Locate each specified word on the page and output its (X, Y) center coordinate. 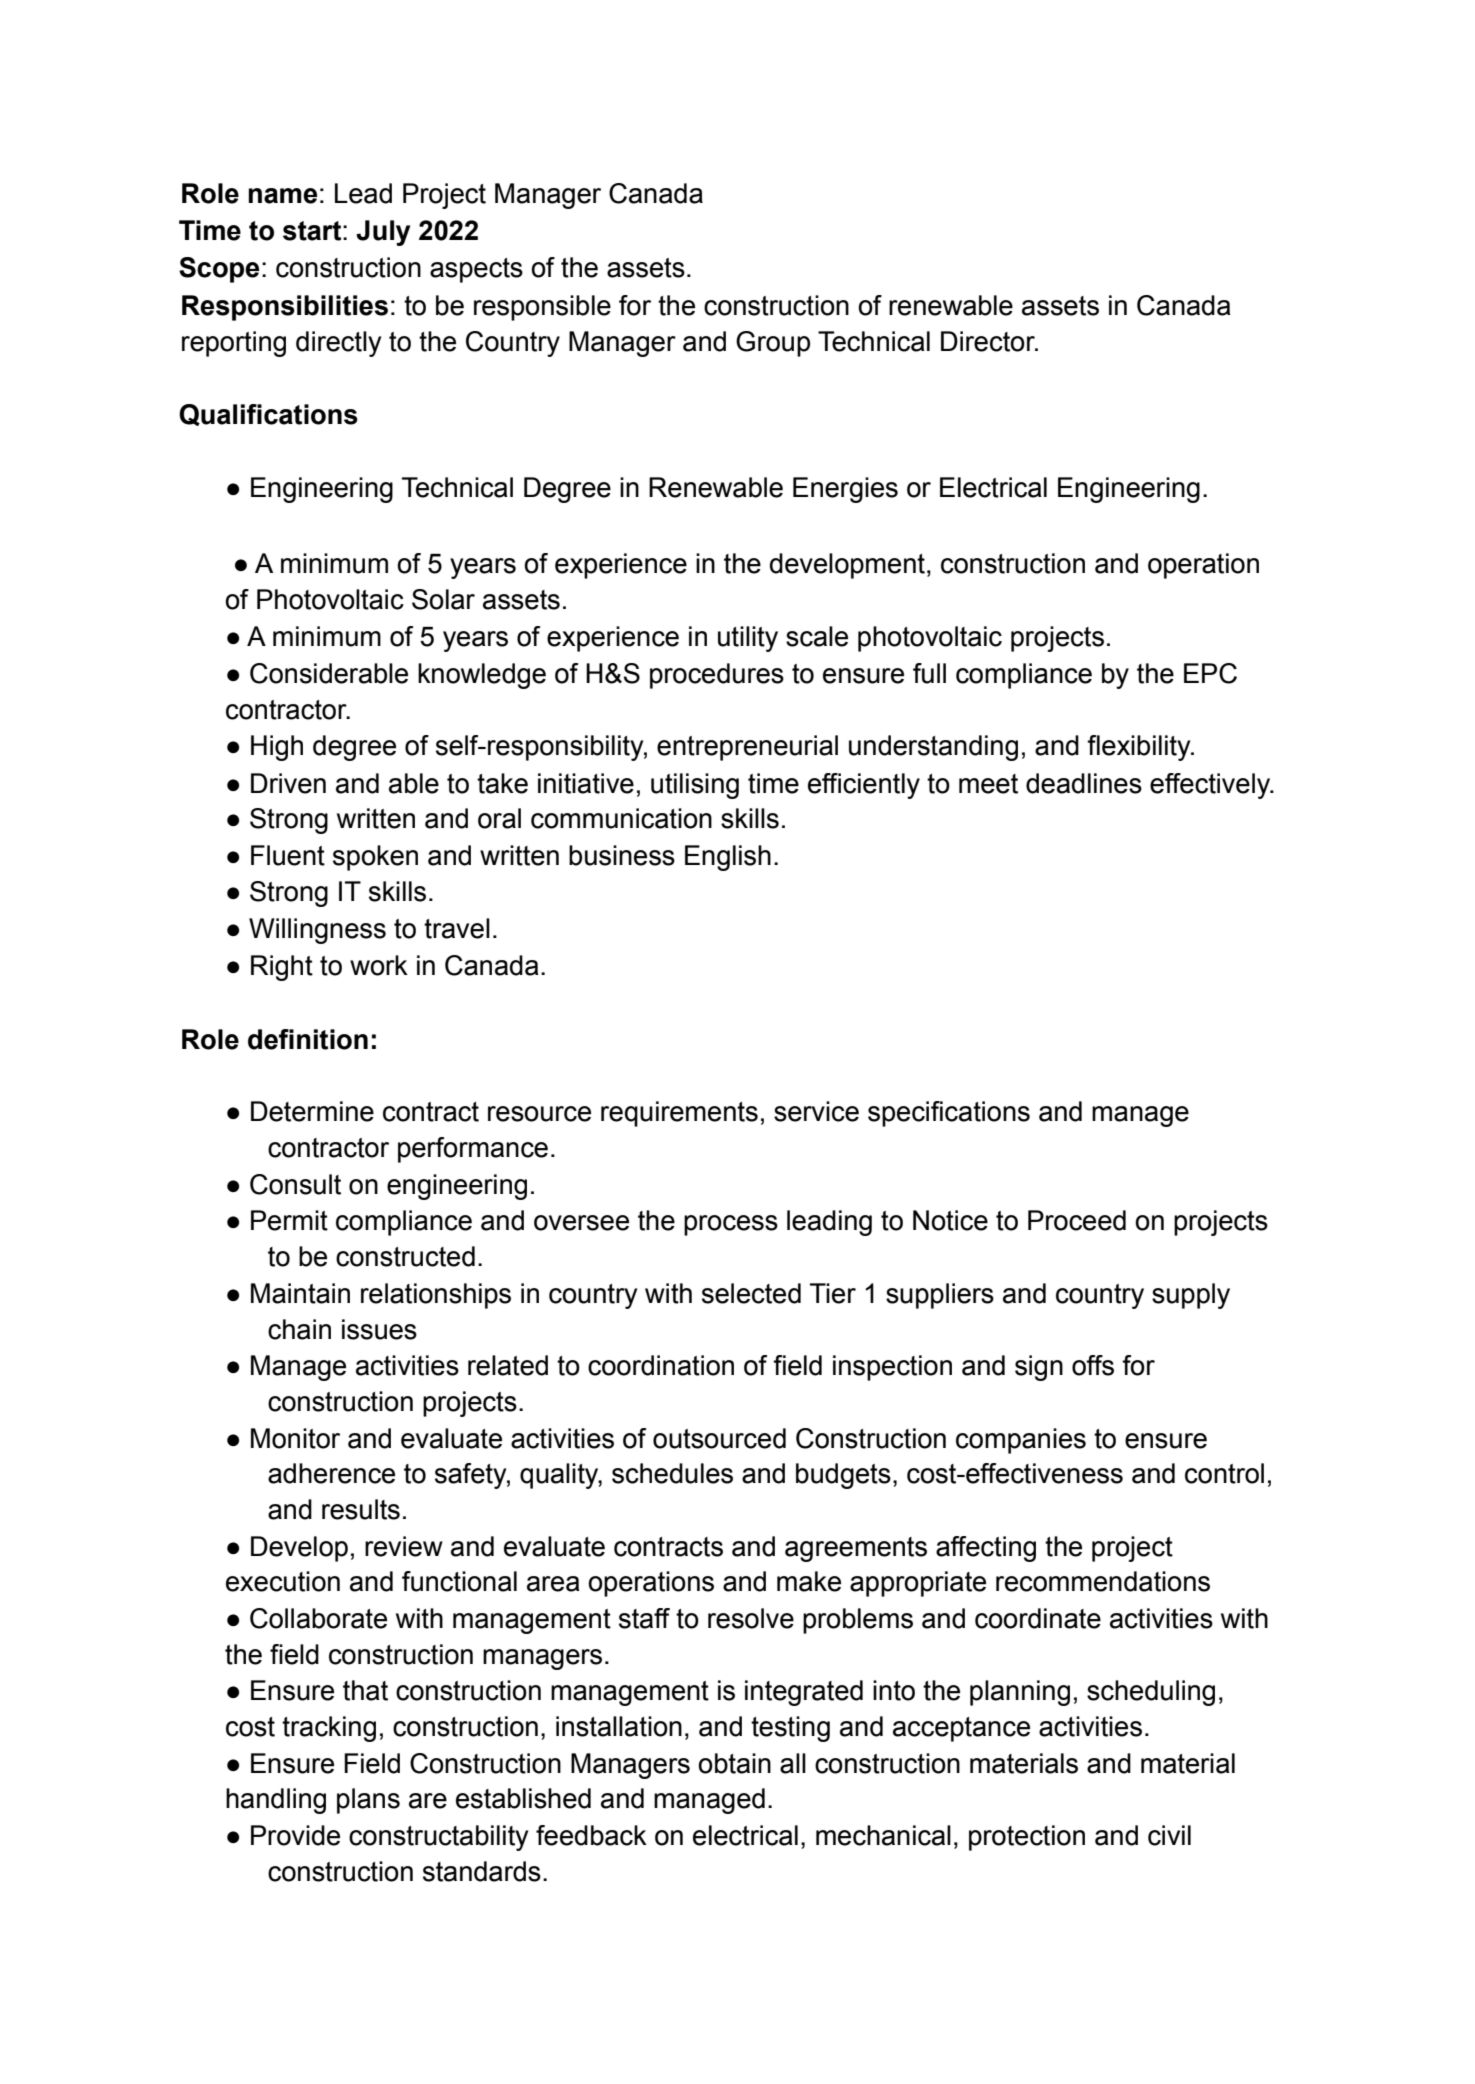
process (731, 1225)
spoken (375, 858)
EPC (1210, 673)
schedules (672, 1473)
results (361, 1509)
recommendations (1103, 1581)
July (383, 233)
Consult (295, 1184)
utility (748, 639)
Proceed (1077, 1220)
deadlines (1084, 783)
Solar (443, 599)
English (728, 858)
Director (989, 341)
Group (773, 344)
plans (368, 1801)
